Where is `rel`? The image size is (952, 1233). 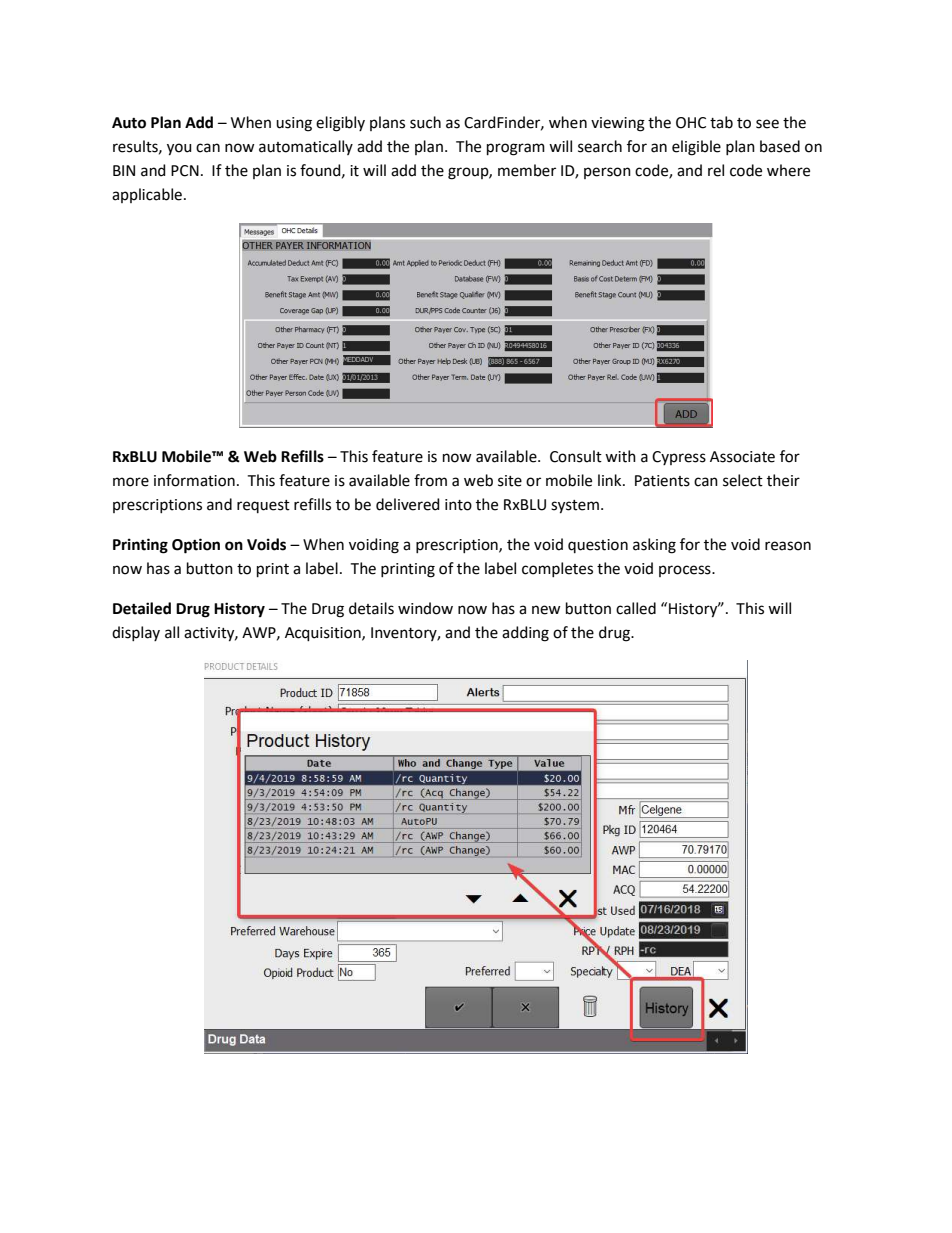
rel is located at coordinates (716, 170).
